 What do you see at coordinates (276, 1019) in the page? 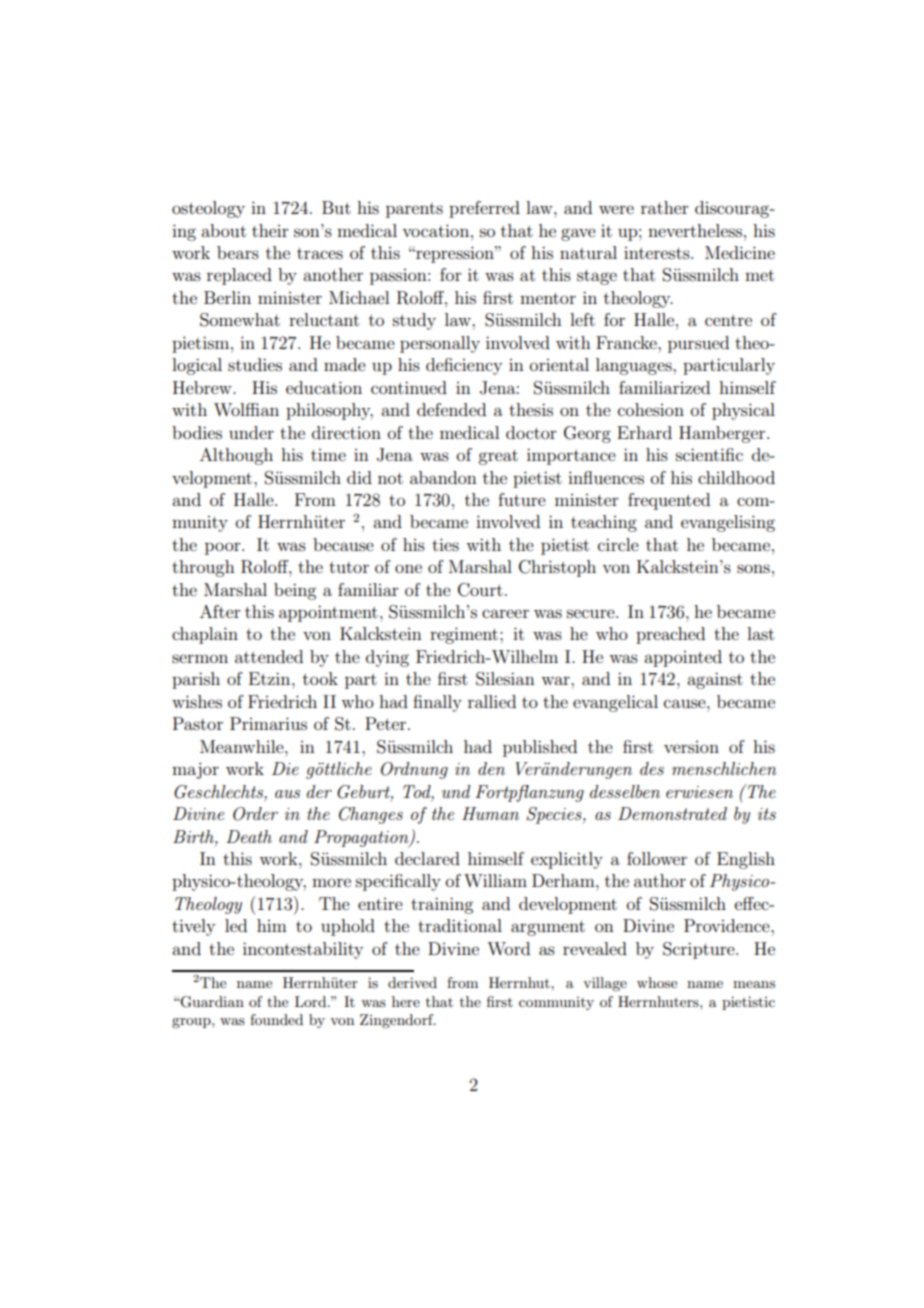
I see `founded` at bounding box center [276, 1019].
